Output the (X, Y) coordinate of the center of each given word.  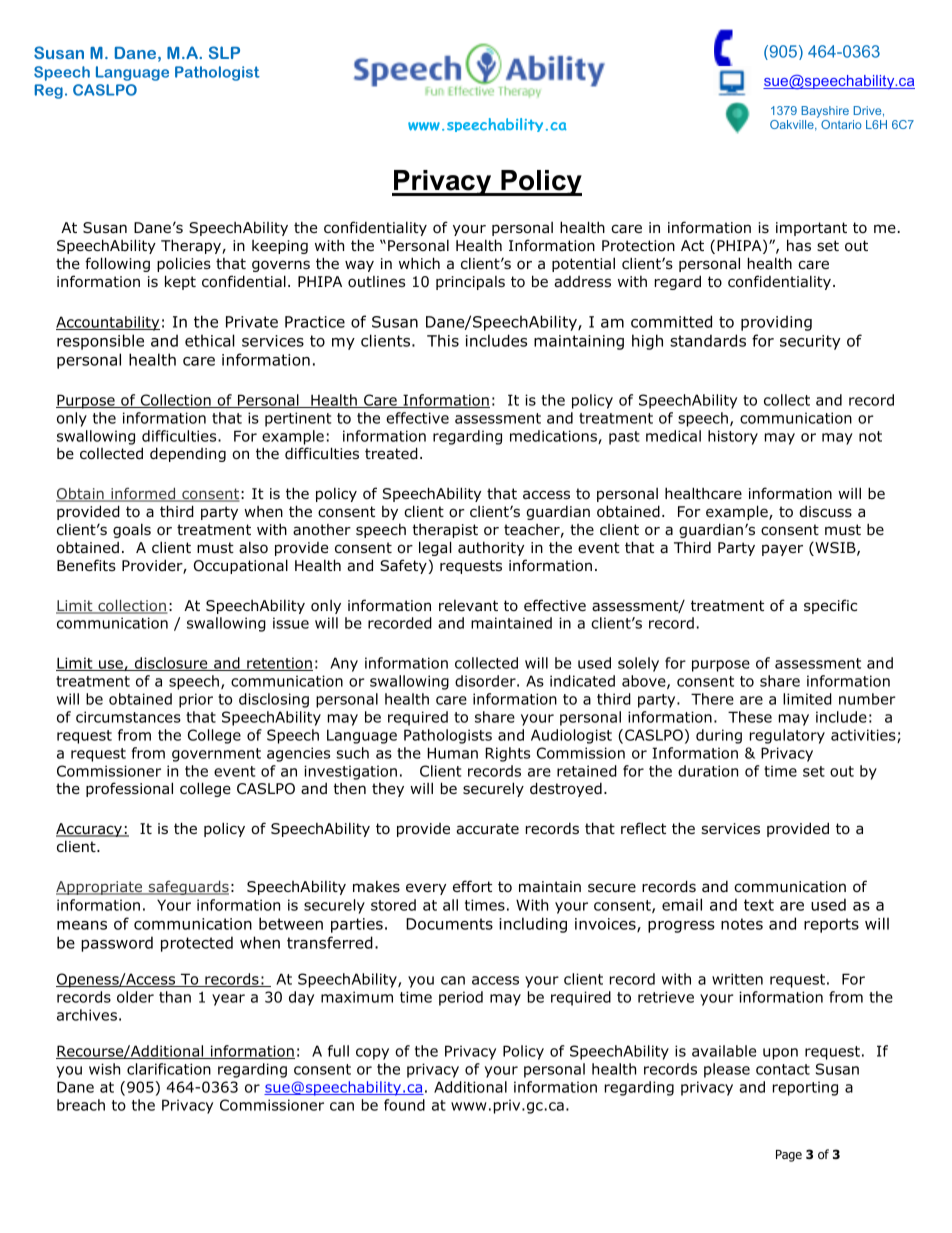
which (419, 263)
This (443, 340)
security (810, 342)
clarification (169, 1069)
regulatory (787, 736)
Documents (449, 924)
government (216, 755)
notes (742, 924)
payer (782, 550)
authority (491, 548)
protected (197, 944)
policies (184, 264)
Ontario (841, 124)
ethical (210, 340)
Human (453, 753)
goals (132, 530)
